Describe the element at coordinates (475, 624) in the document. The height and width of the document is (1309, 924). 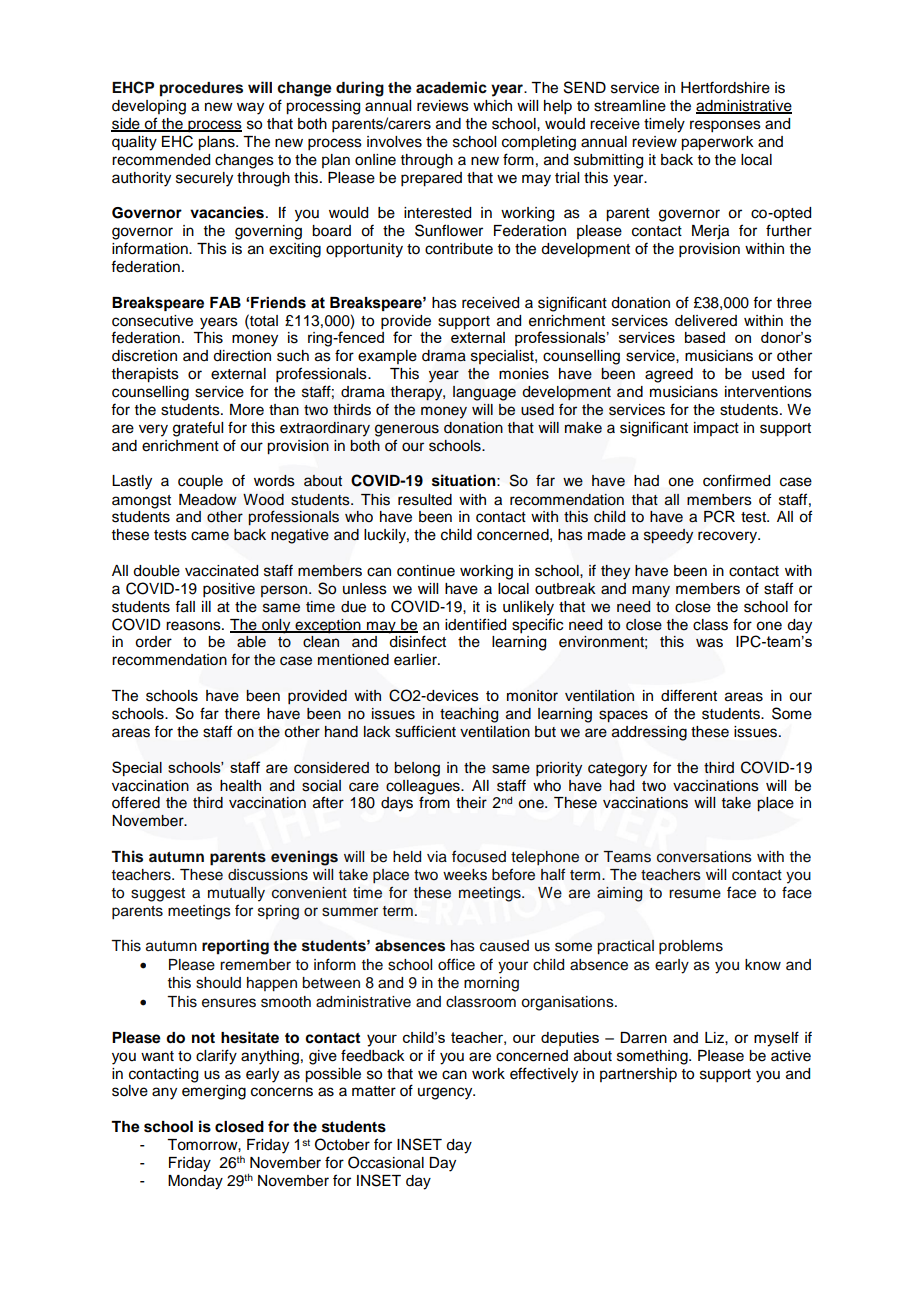
I see `identified` at that location.
